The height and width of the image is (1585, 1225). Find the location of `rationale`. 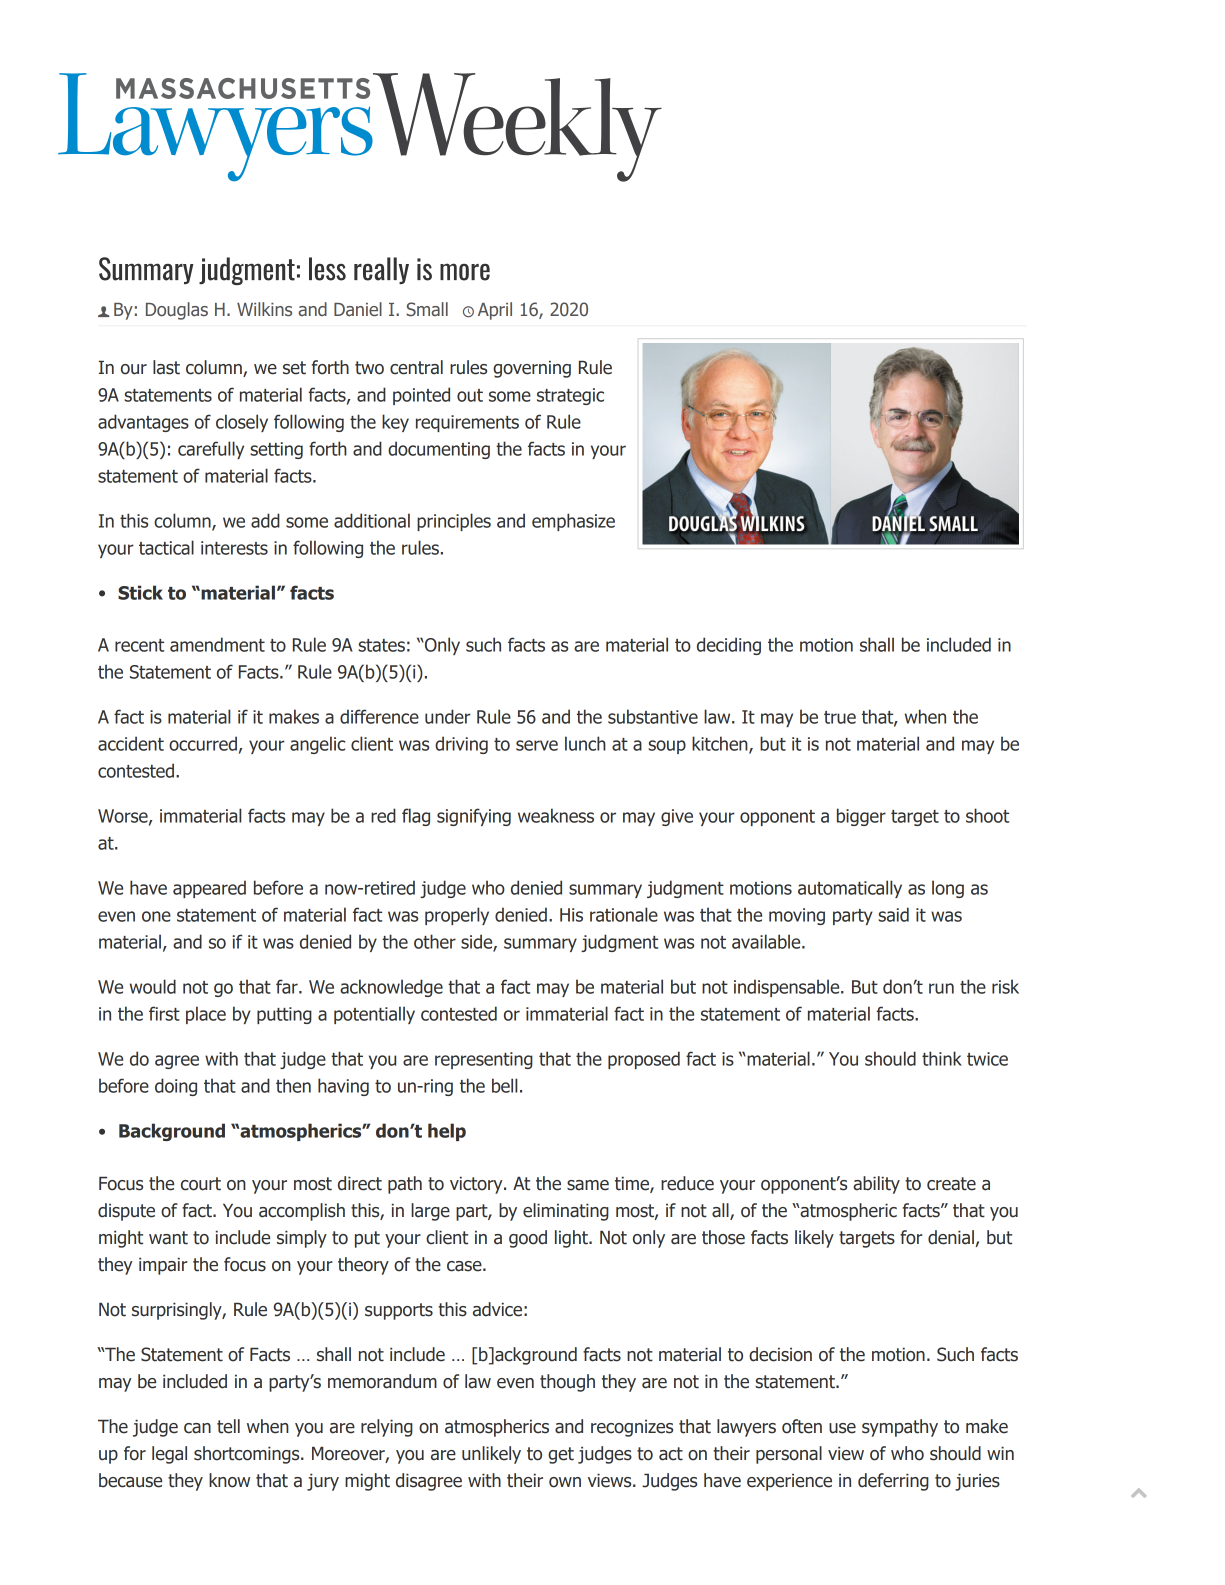

rationale is located at coordinates (624, 914).
